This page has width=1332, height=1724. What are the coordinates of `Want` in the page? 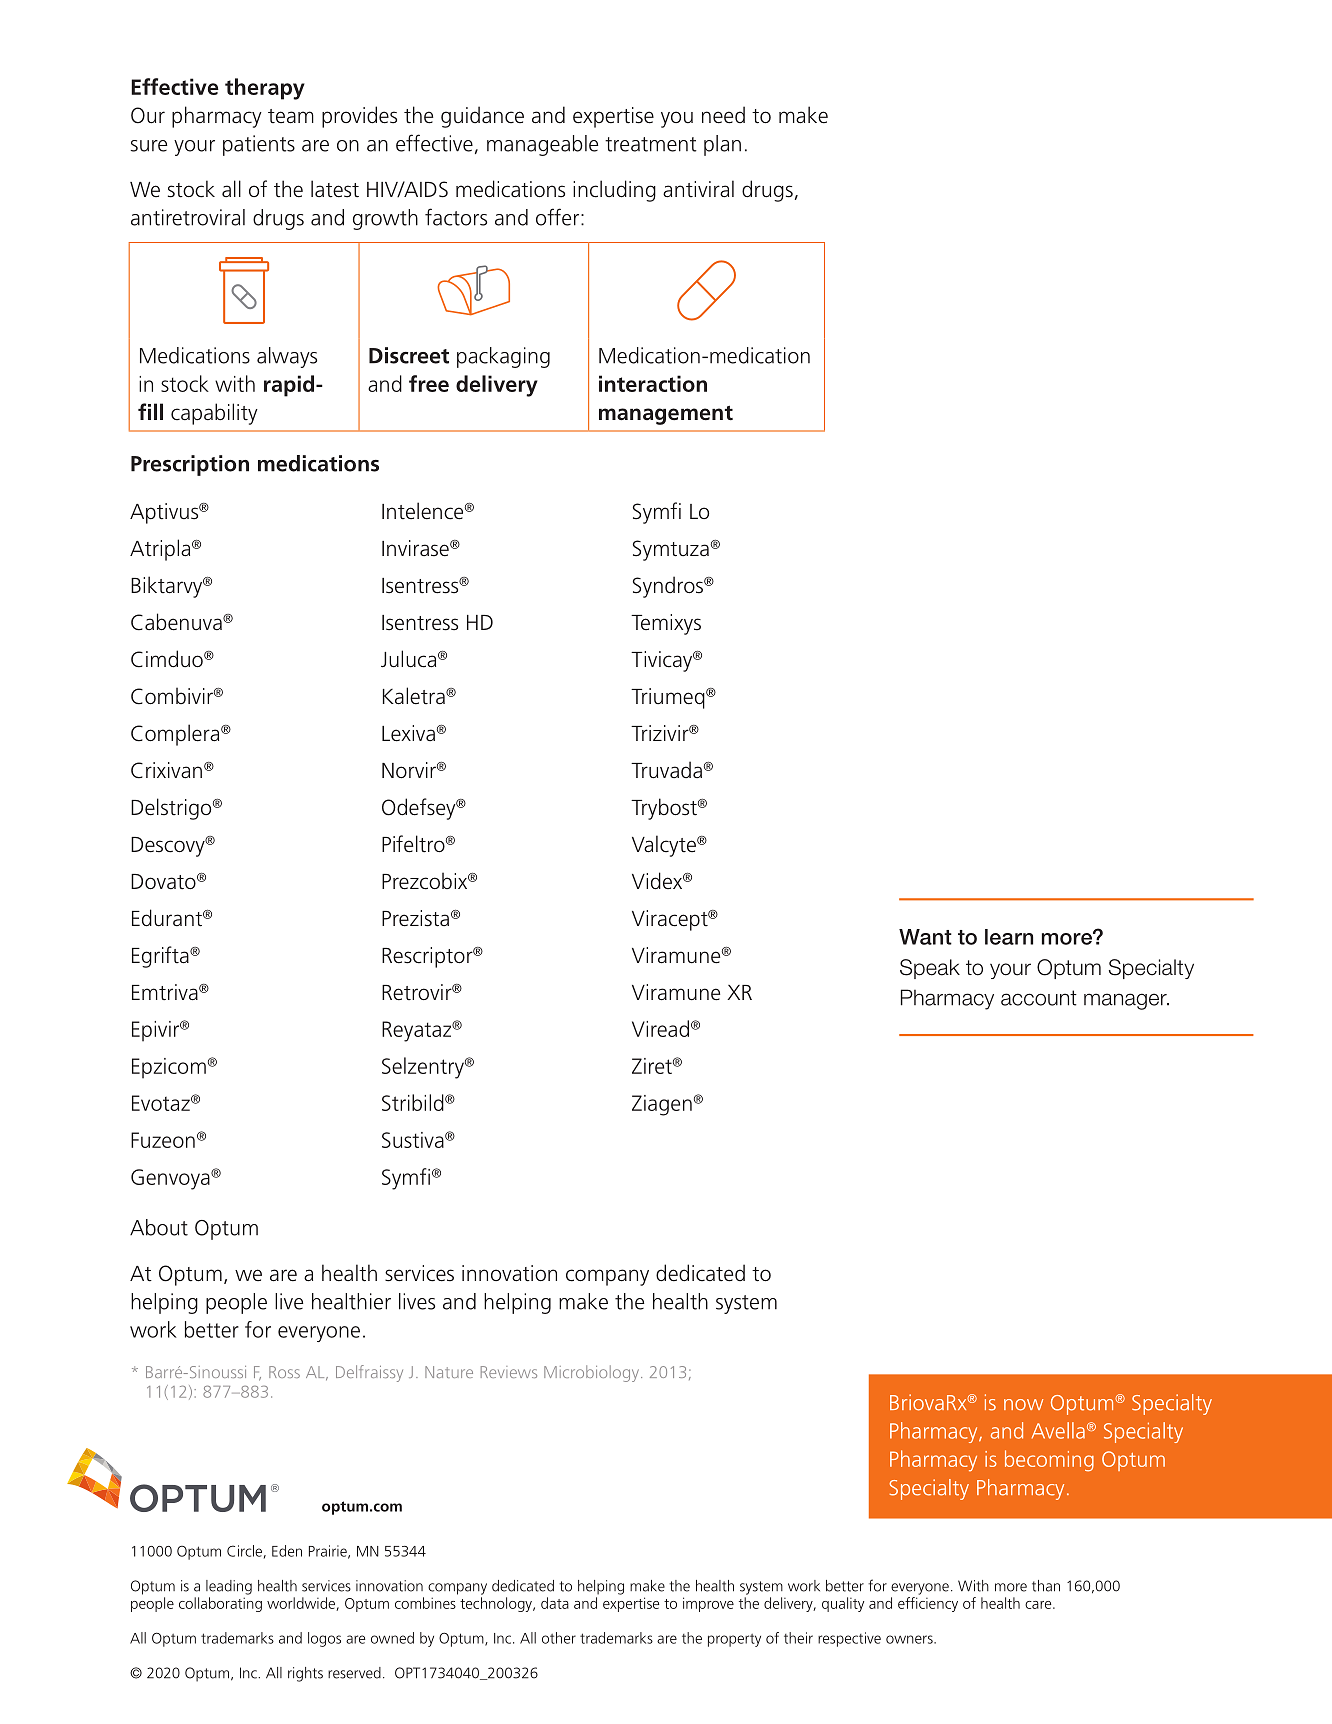 It's located at (925, 937).
